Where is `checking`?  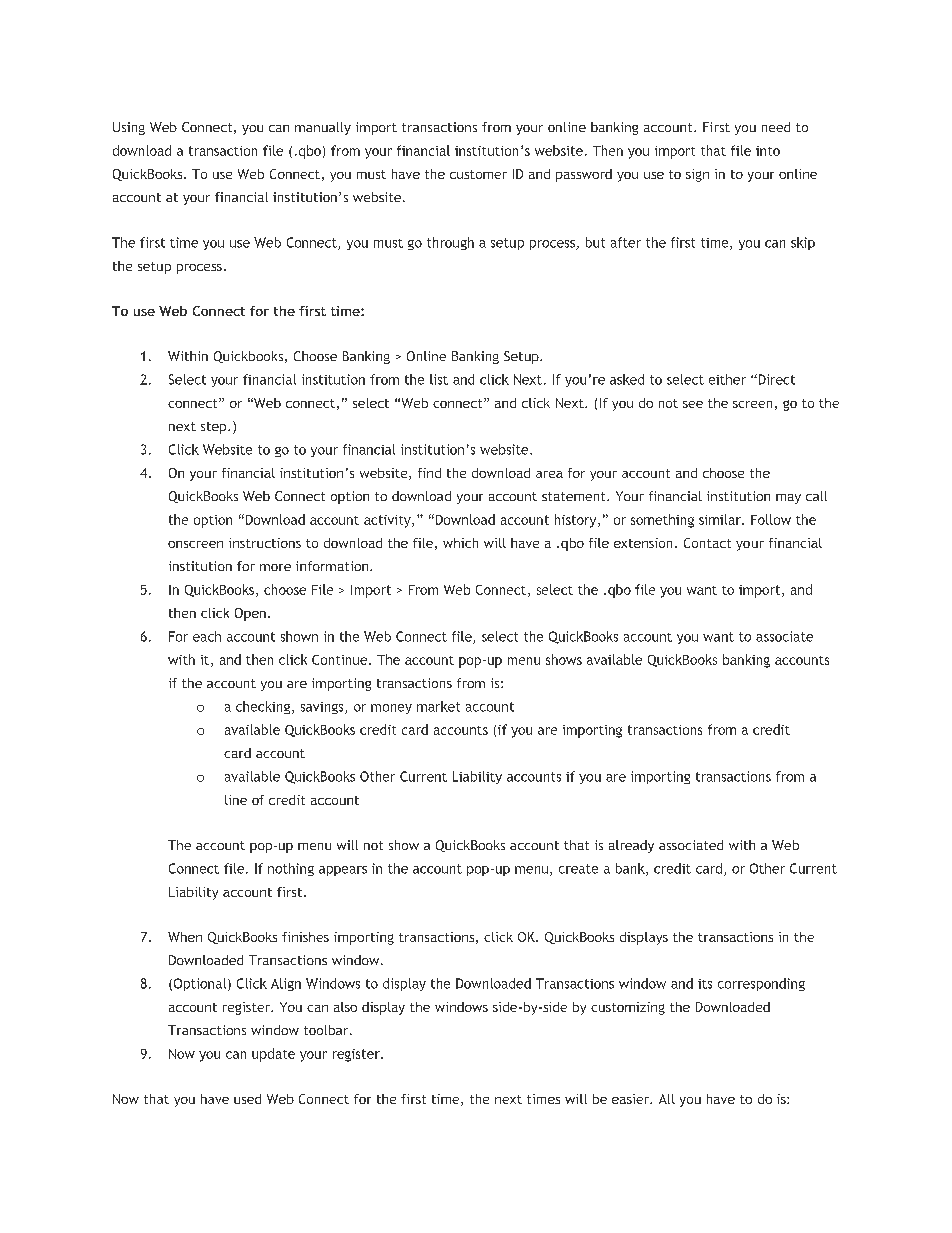 checking is located at coordinates (263, 707).
